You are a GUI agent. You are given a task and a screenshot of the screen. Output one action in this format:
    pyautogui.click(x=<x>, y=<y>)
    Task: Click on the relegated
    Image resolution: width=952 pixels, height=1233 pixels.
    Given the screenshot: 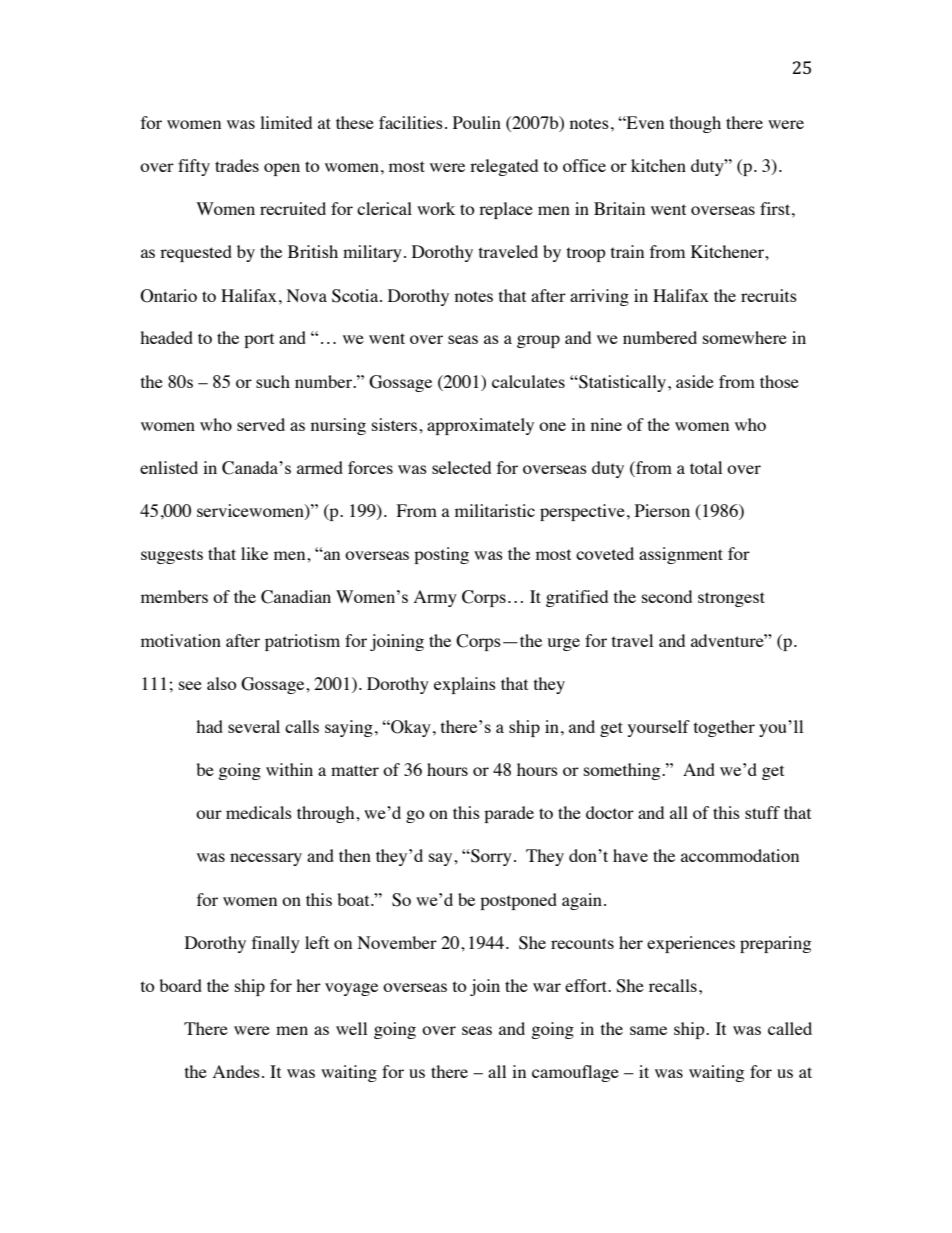 What is the action you would take?
    pyautogui.click(x=504, y=167)
